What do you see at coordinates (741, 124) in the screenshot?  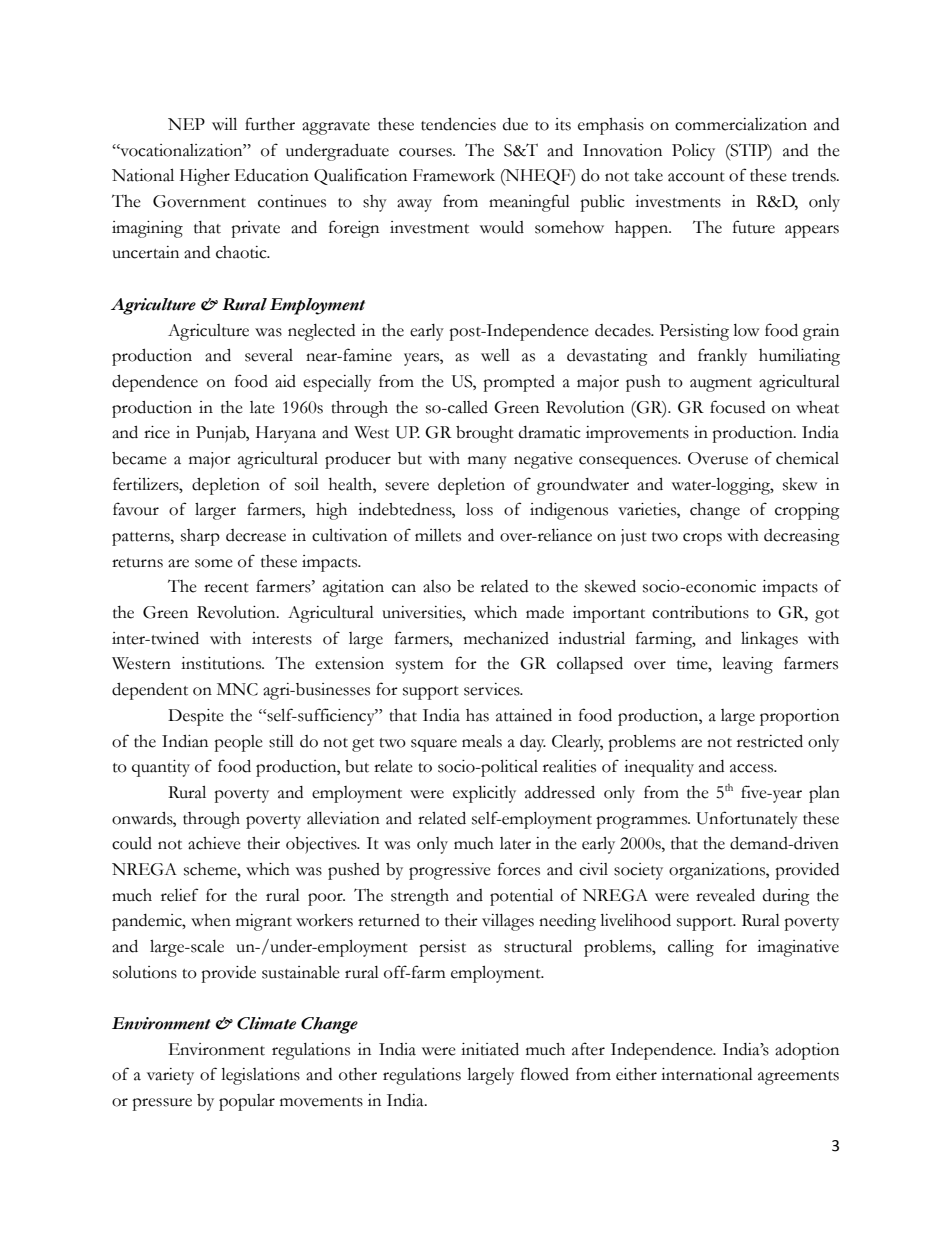 I see `commercialization` at bounding box center [741, 124].
